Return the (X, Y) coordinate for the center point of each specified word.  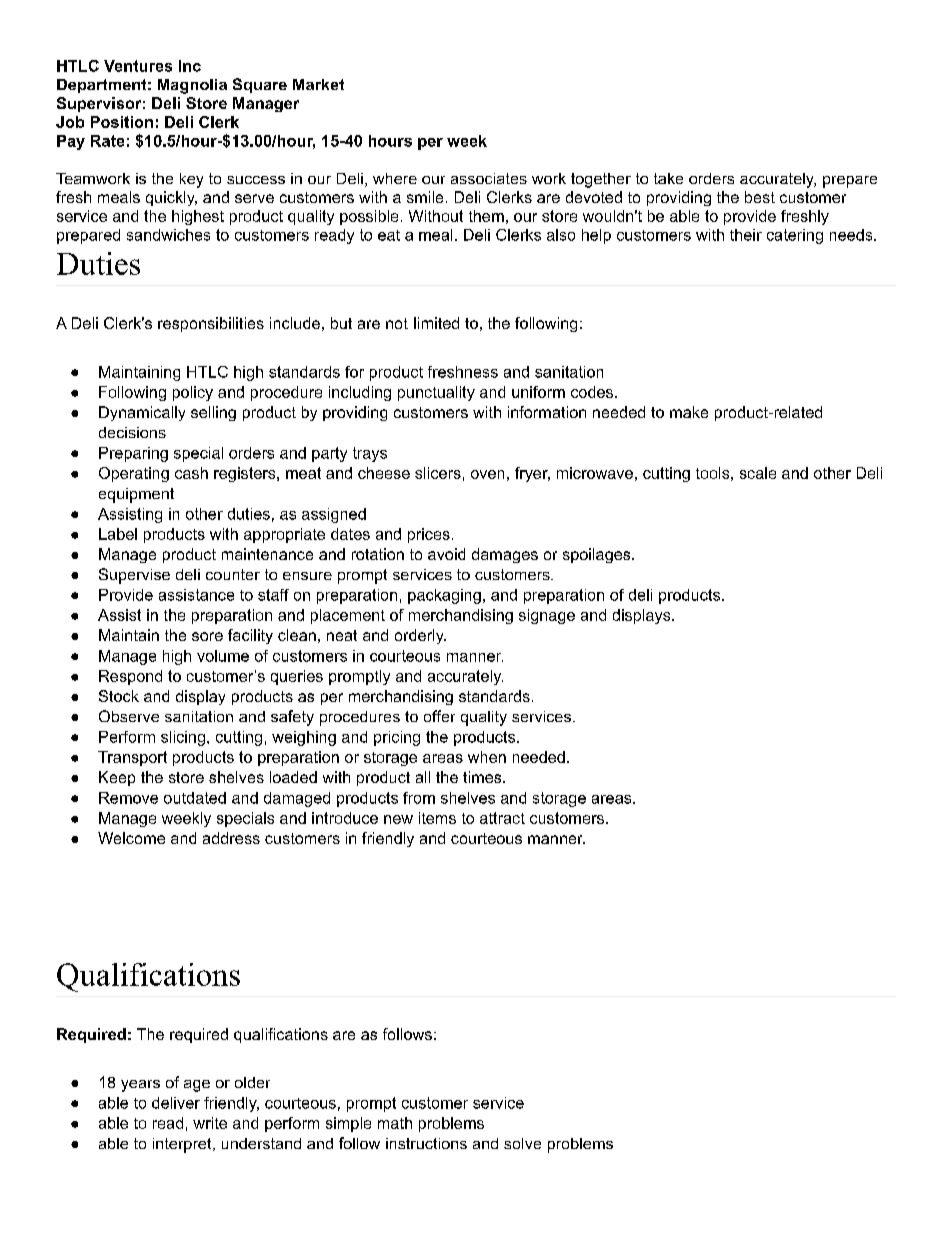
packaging (444, 596)
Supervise (134, 576)
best (760, 197)
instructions (426, 1143)
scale (758, 473)
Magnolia (192, 86)
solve (522, 1143)
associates (489, 178)
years (140, 1086)
